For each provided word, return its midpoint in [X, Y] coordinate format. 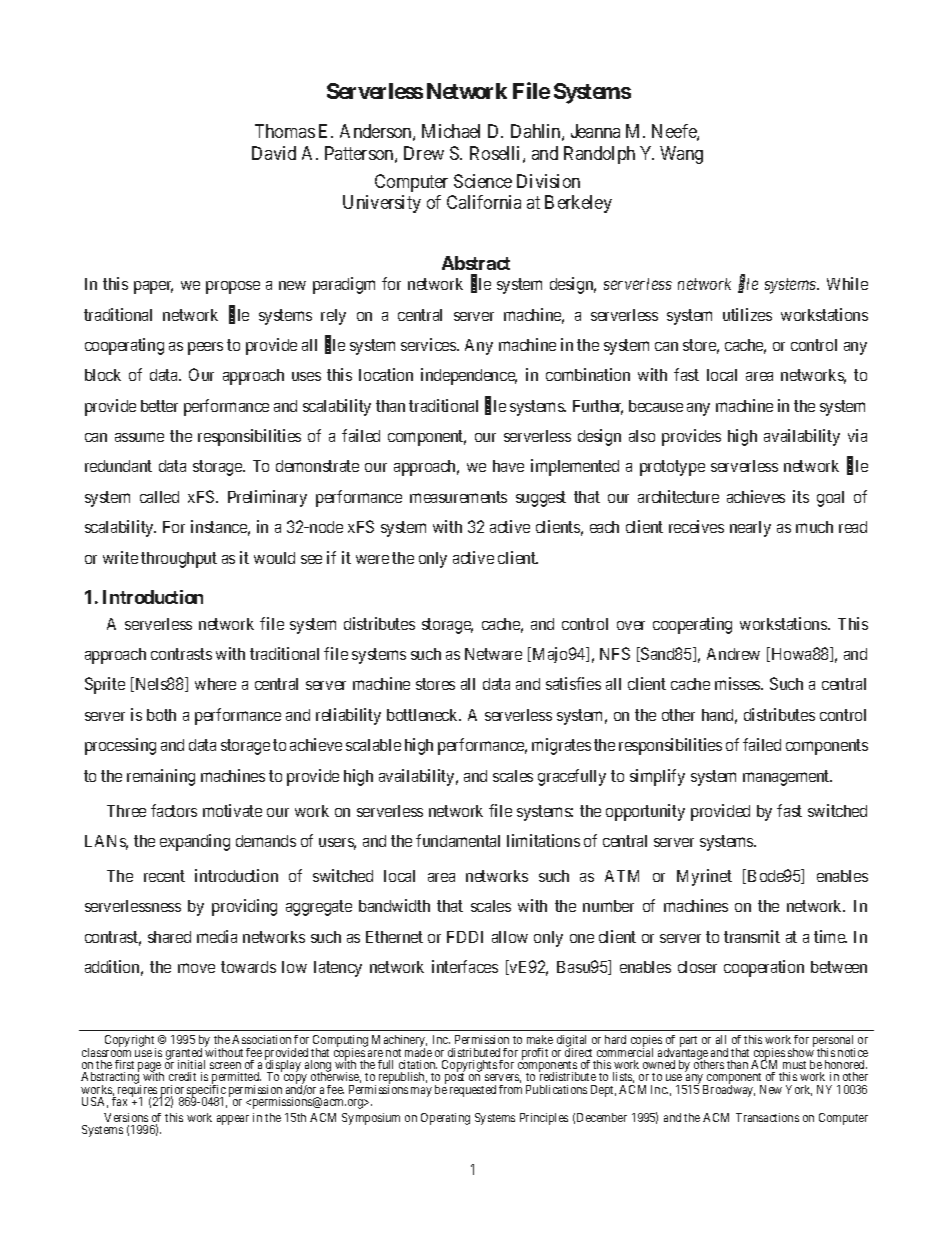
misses [738, 683]
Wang [681, 155]
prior [173, 1092]
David [274, 153]
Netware [493, 654]
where [215, 684]
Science [483, 181]
